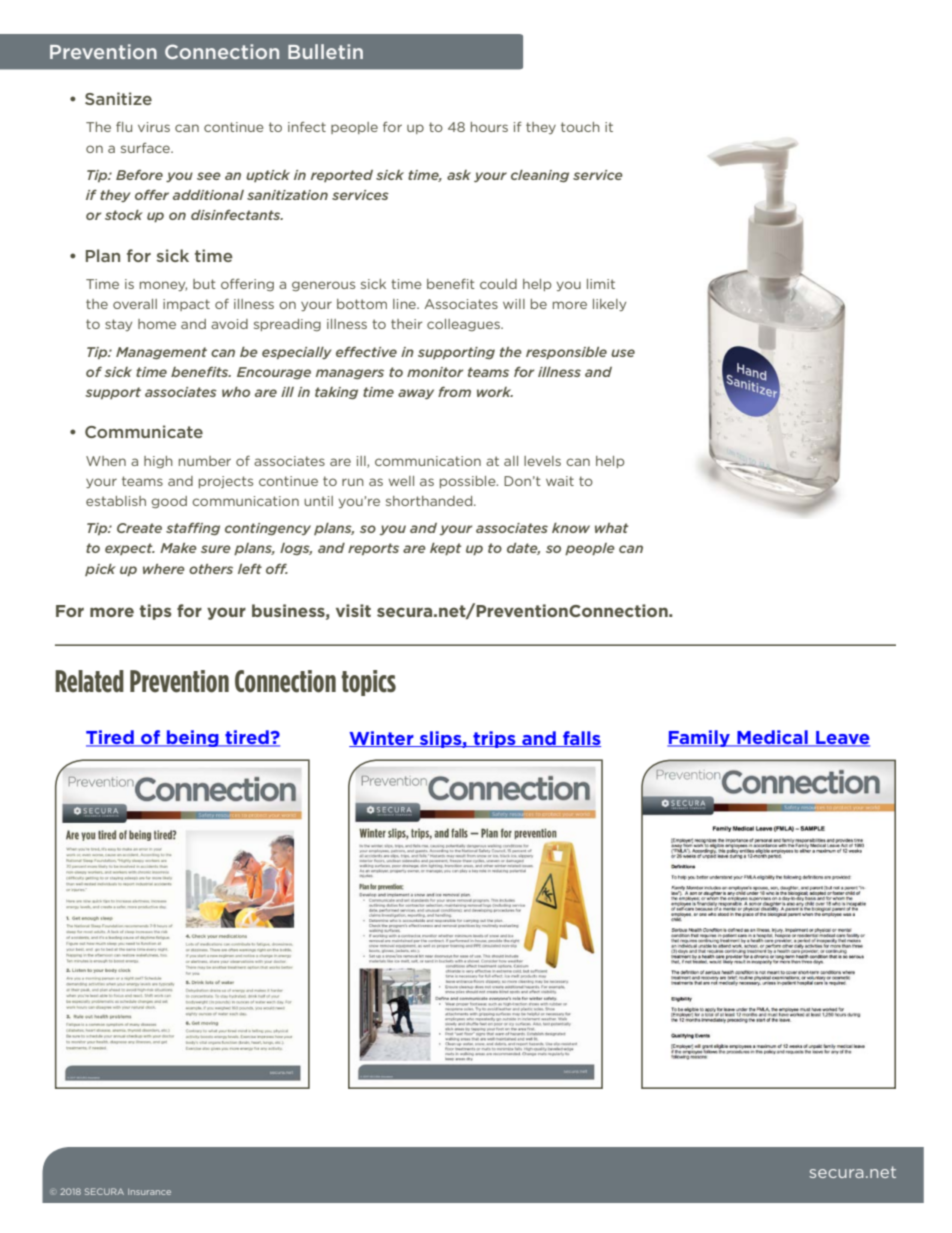  Describe the element at coordinates (580, 127) in the page. I see `touch` at that location.
